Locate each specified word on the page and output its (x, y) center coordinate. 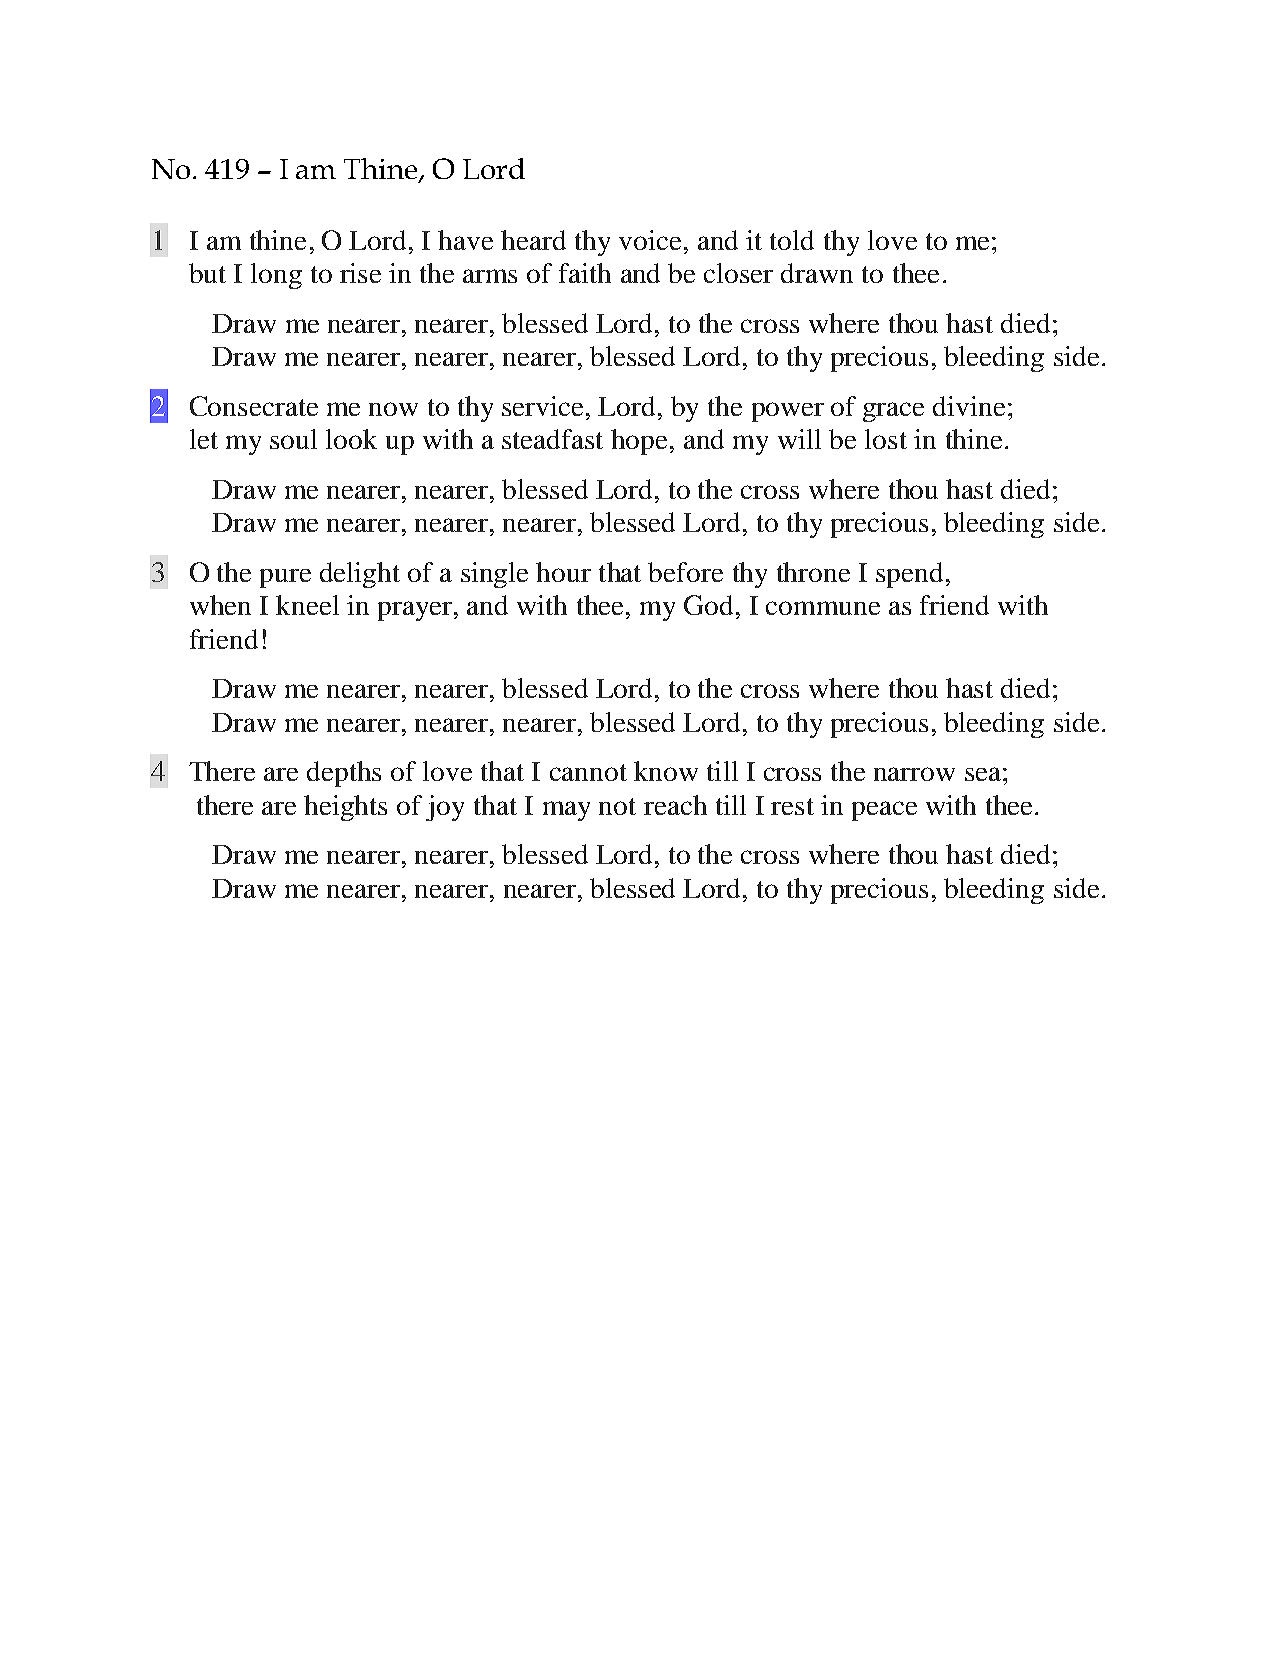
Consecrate (254, 406)
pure (285, 578)
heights (345, 808)
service (542, 406)
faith (585, 273)
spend (909, 575)
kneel (307, 605)
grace (893, 412)
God (708, 605)
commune (823, 608)
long (276, 276)
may (566, 811)
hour (563, 572)
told (792, 240)
